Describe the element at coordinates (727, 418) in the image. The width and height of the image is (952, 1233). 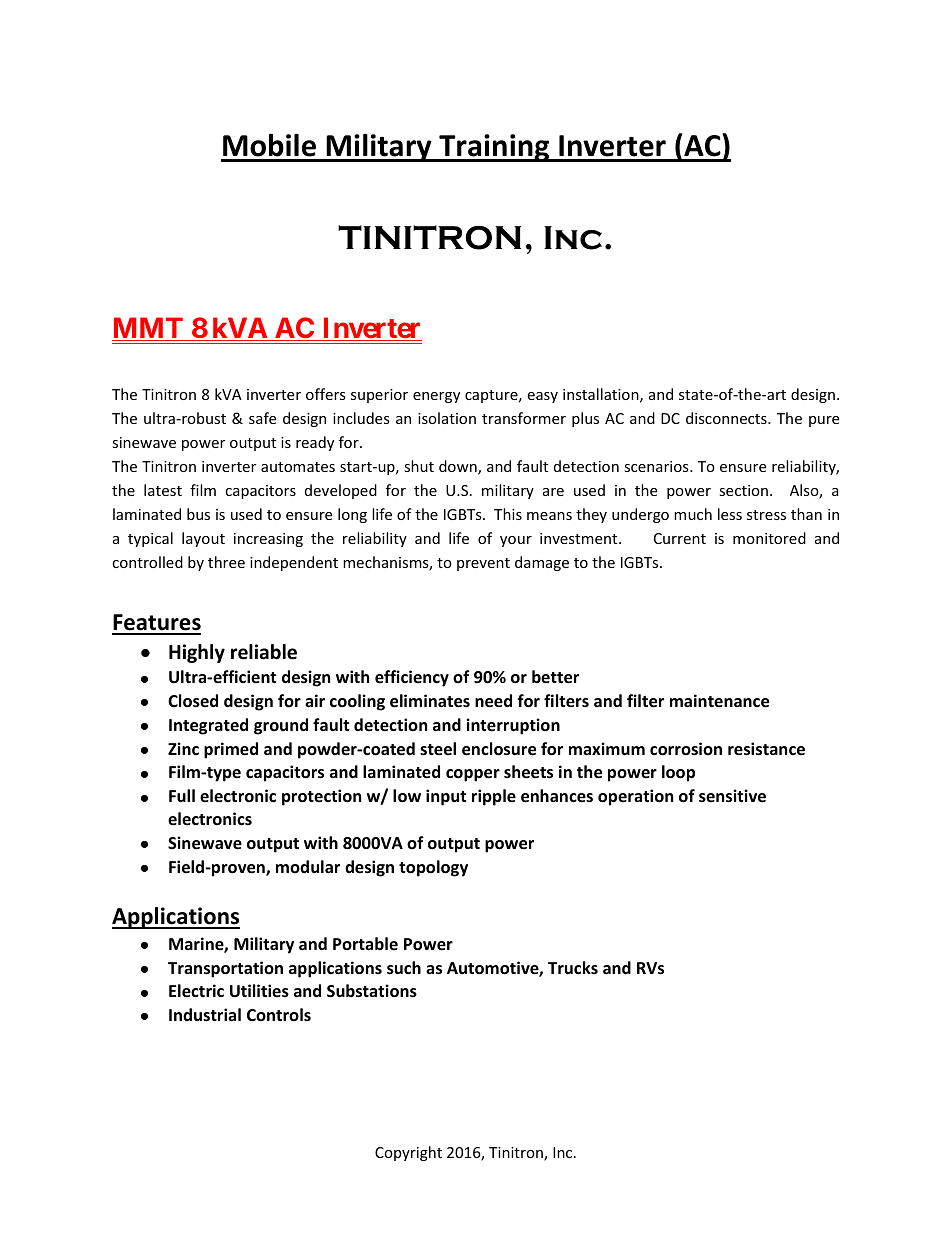
I see `disconnects` at that location.
